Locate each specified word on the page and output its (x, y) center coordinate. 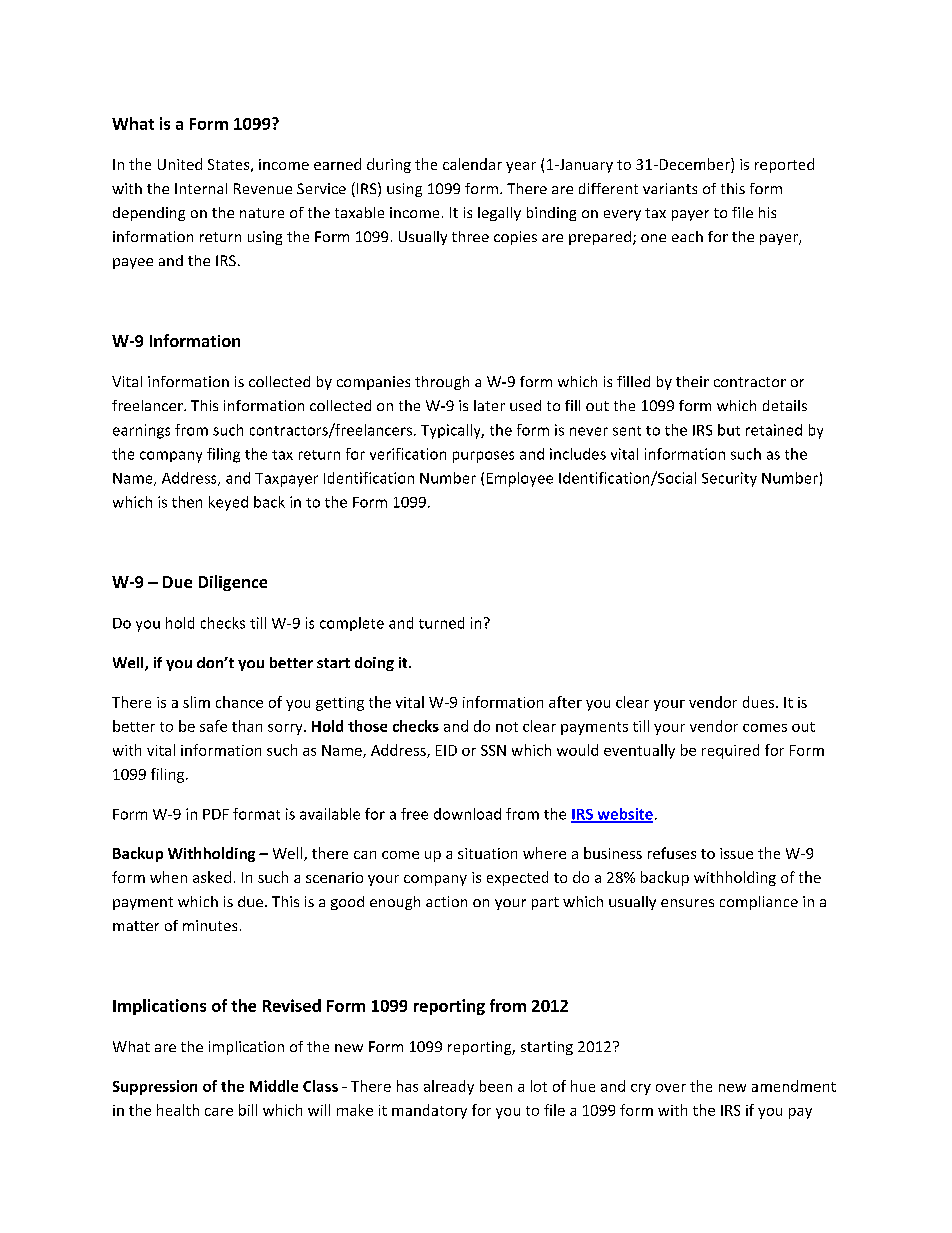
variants (670, 188)
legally (499, 214)
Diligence (233, 583)
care (219, 1112)
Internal (201, 188)
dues (760, 702)
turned (441, 623)
